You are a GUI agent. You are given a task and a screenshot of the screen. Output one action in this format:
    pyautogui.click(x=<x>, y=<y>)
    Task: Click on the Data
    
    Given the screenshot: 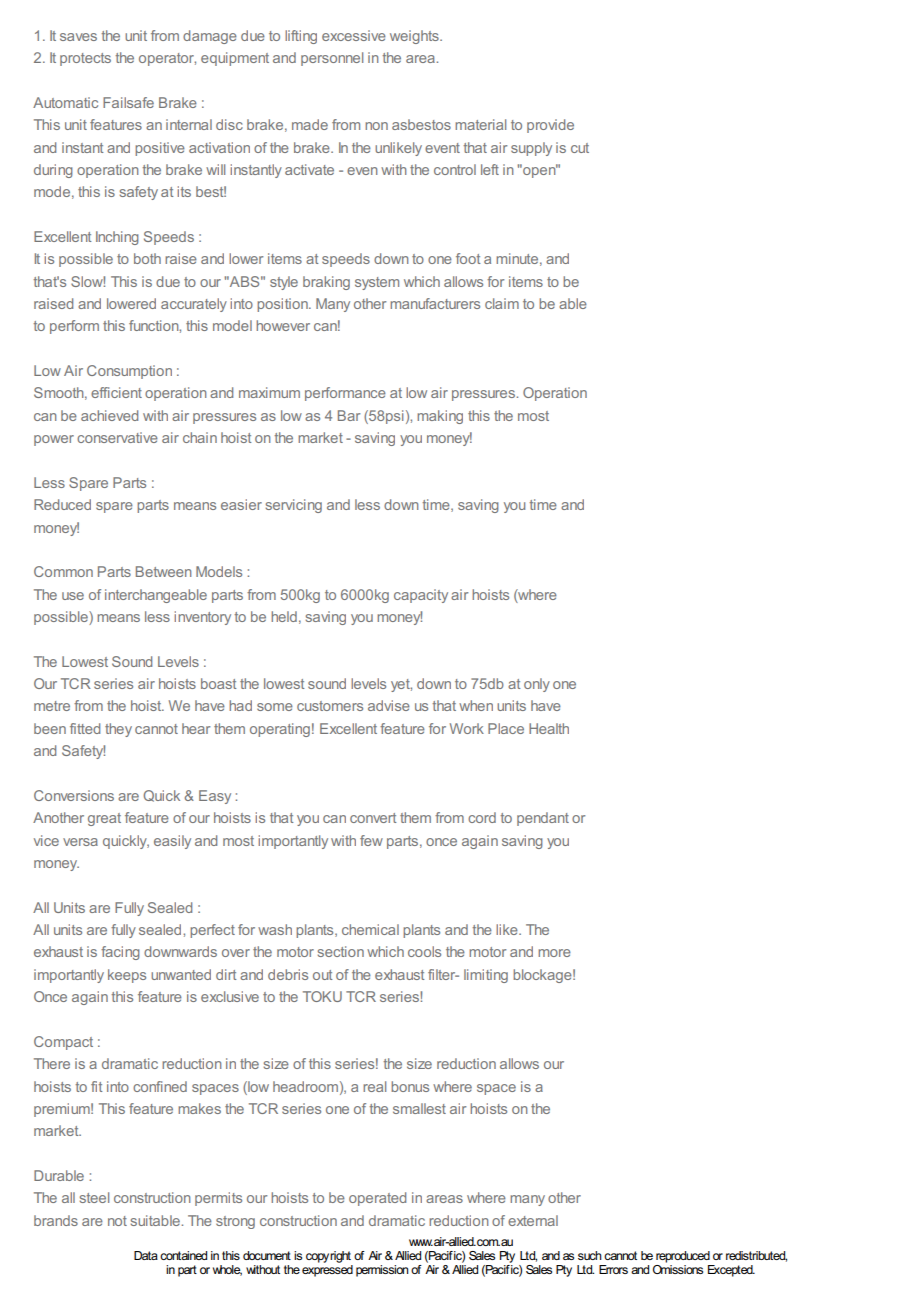 What is the action you would take?
    pyautogui.click(x=146, y=1255)
